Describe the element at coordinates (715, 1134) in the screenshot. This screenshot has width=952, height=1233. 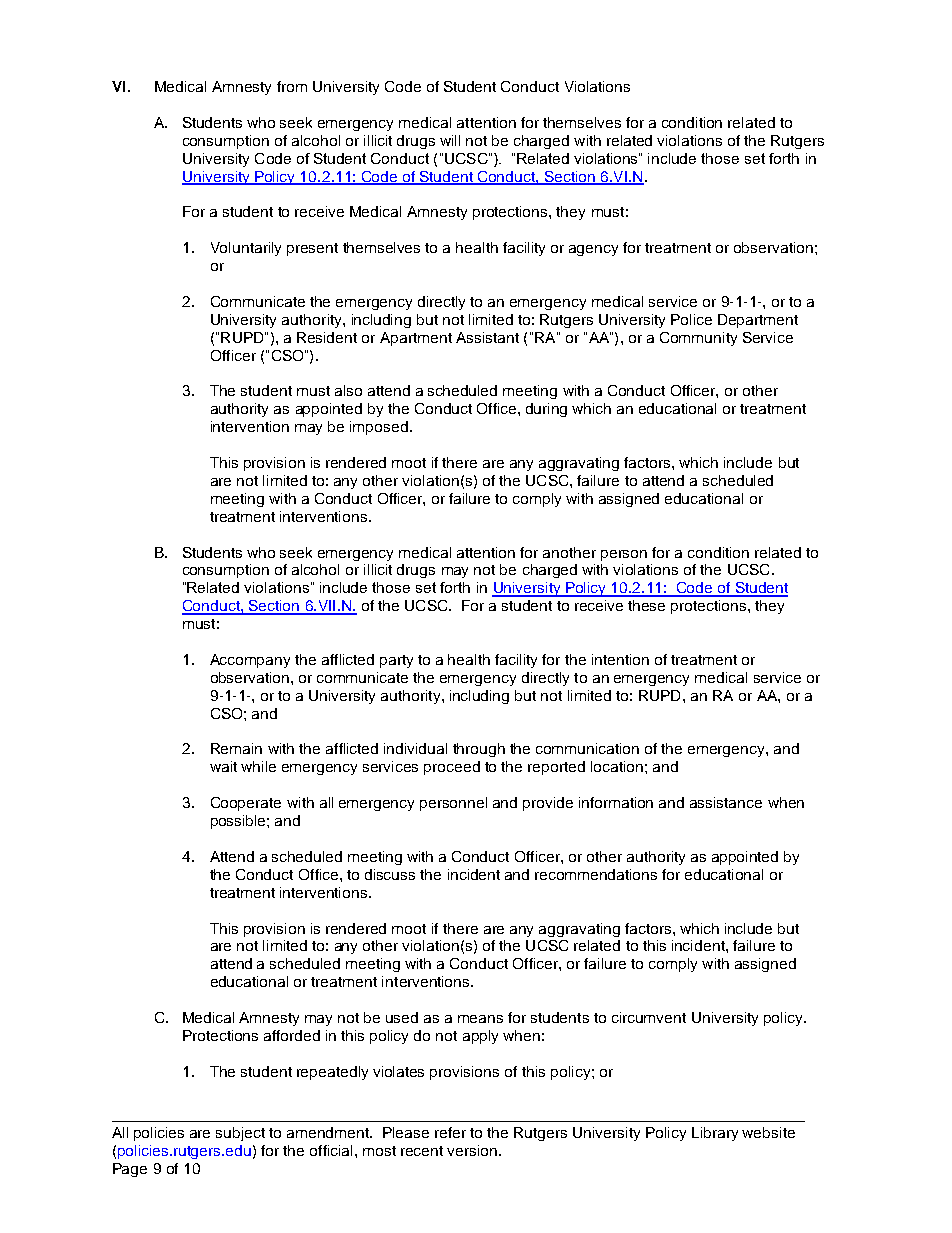
I see `Library` at that location.
